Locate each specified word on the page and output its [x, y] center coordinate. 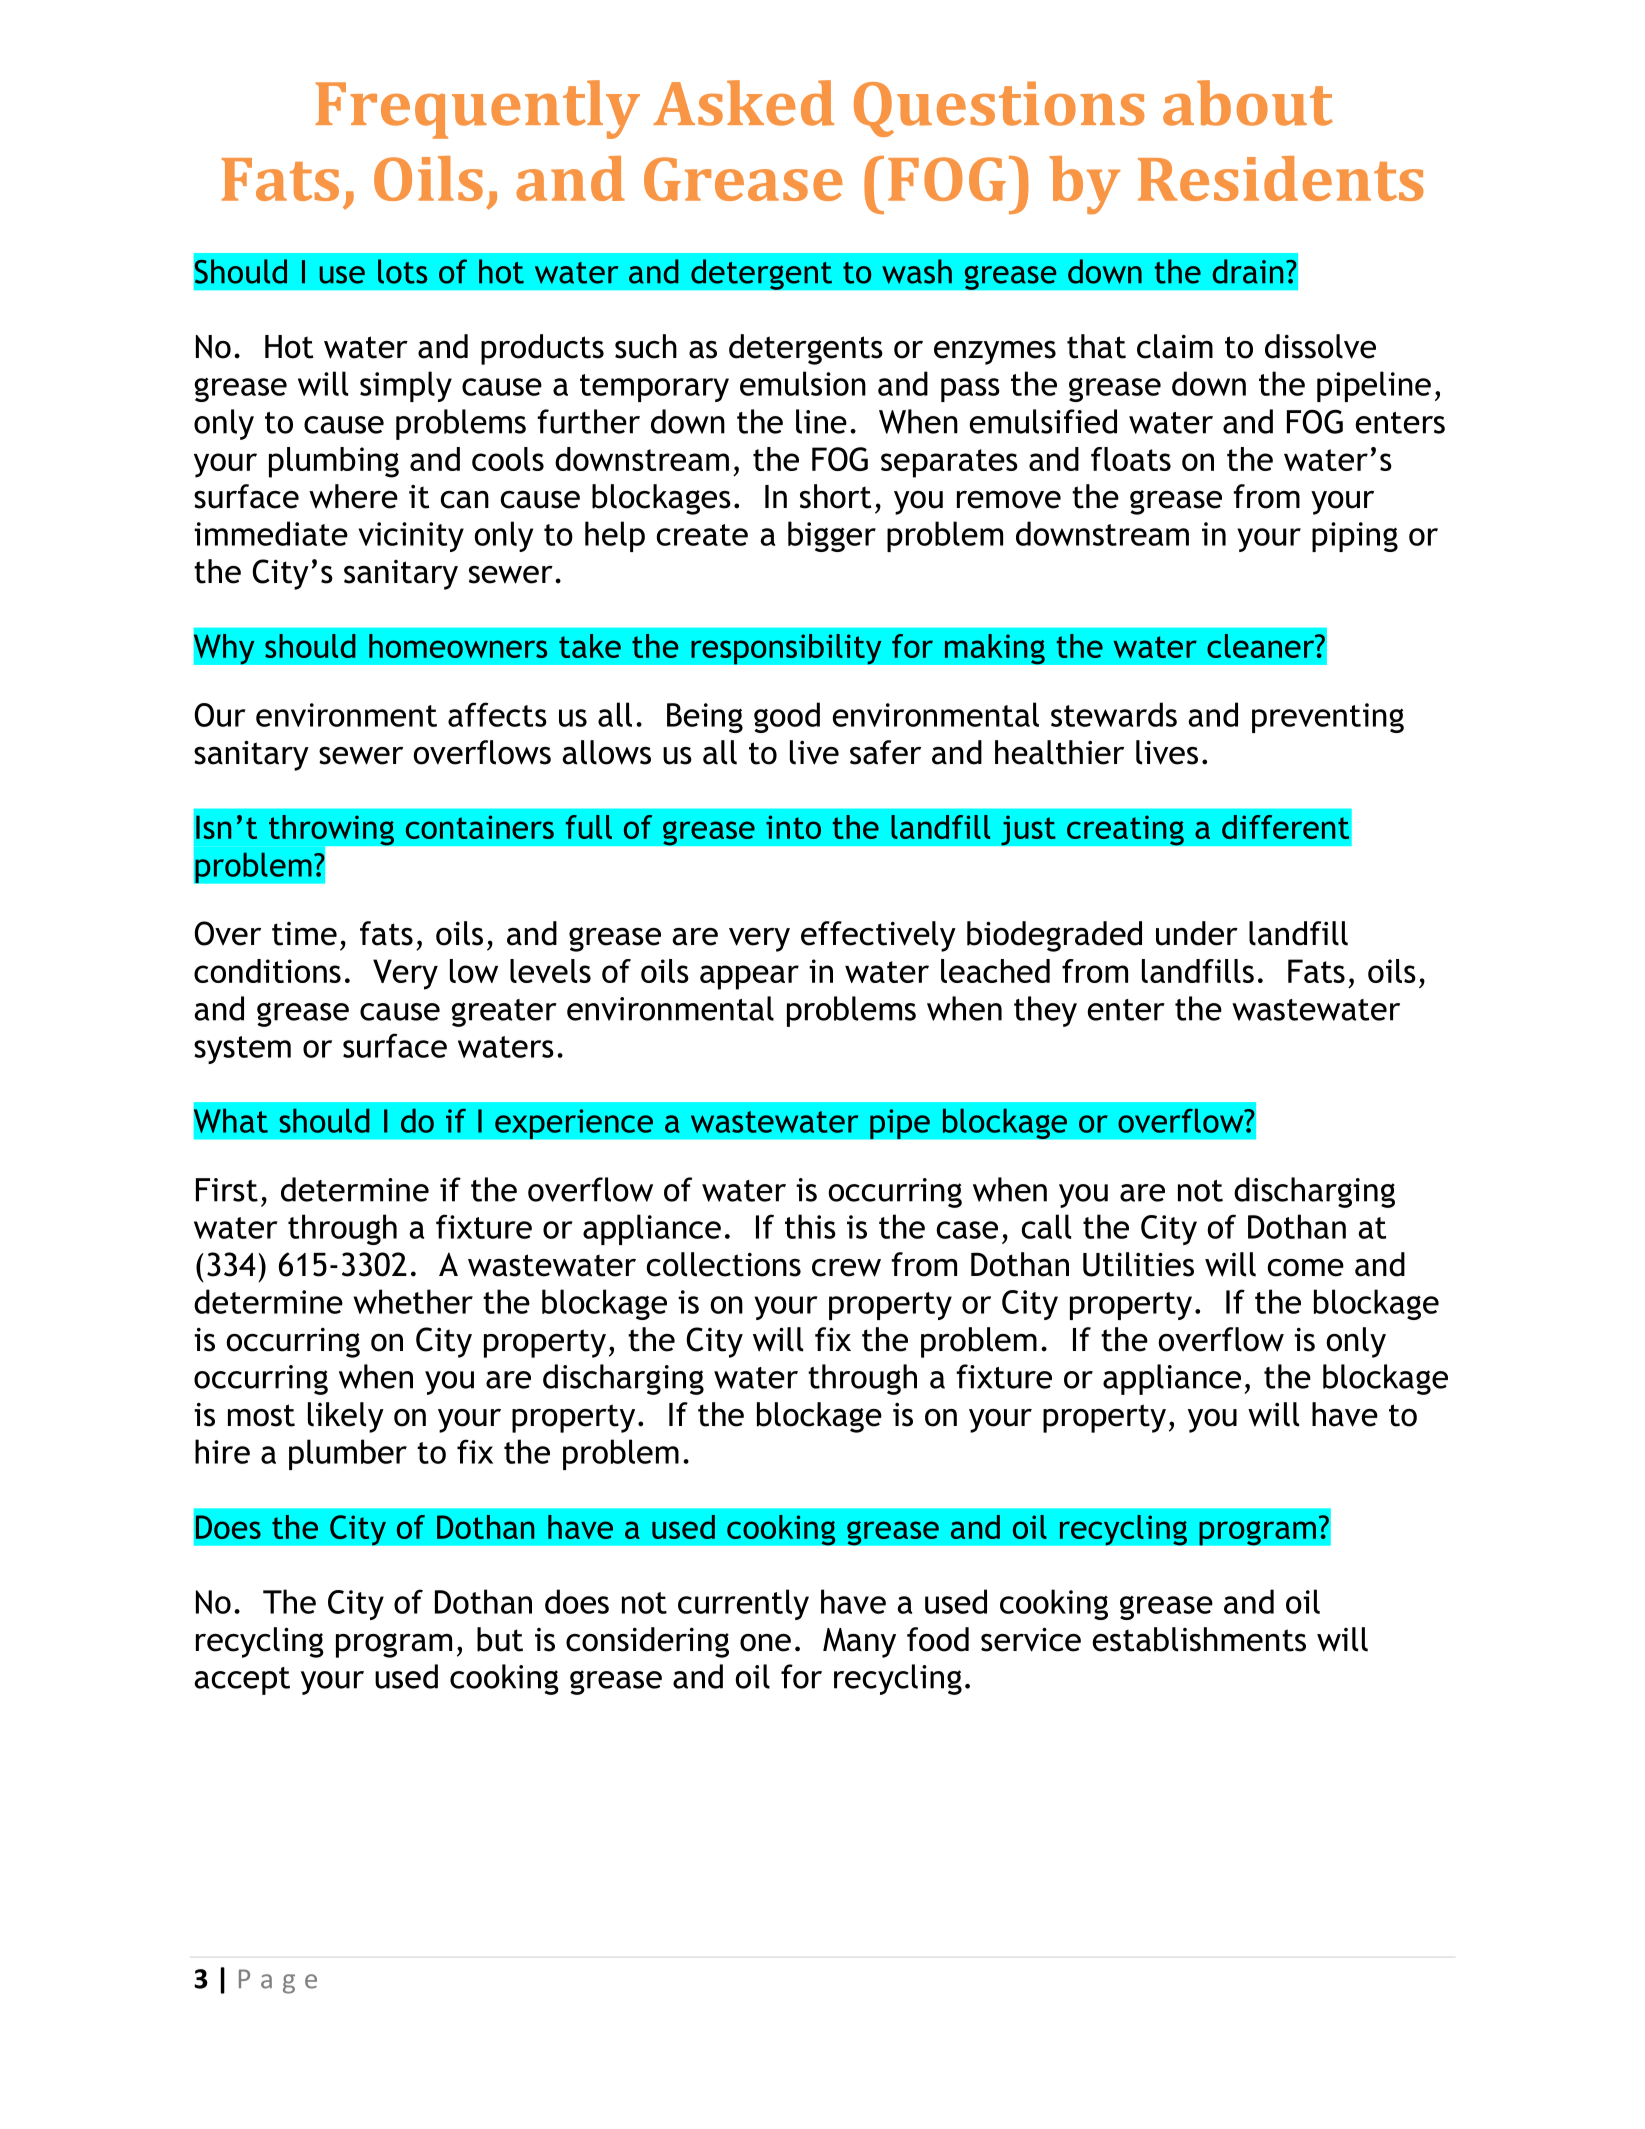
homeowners [458, 646]
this [810, 1226]
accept [242, 1681]
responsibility [786, 649]
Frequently [478, 109]
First [227, 1190]
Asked [743, 103]
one [765, 1643]
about [1248, 103]
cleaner [1262, 646]
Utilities [1138, 1264]
